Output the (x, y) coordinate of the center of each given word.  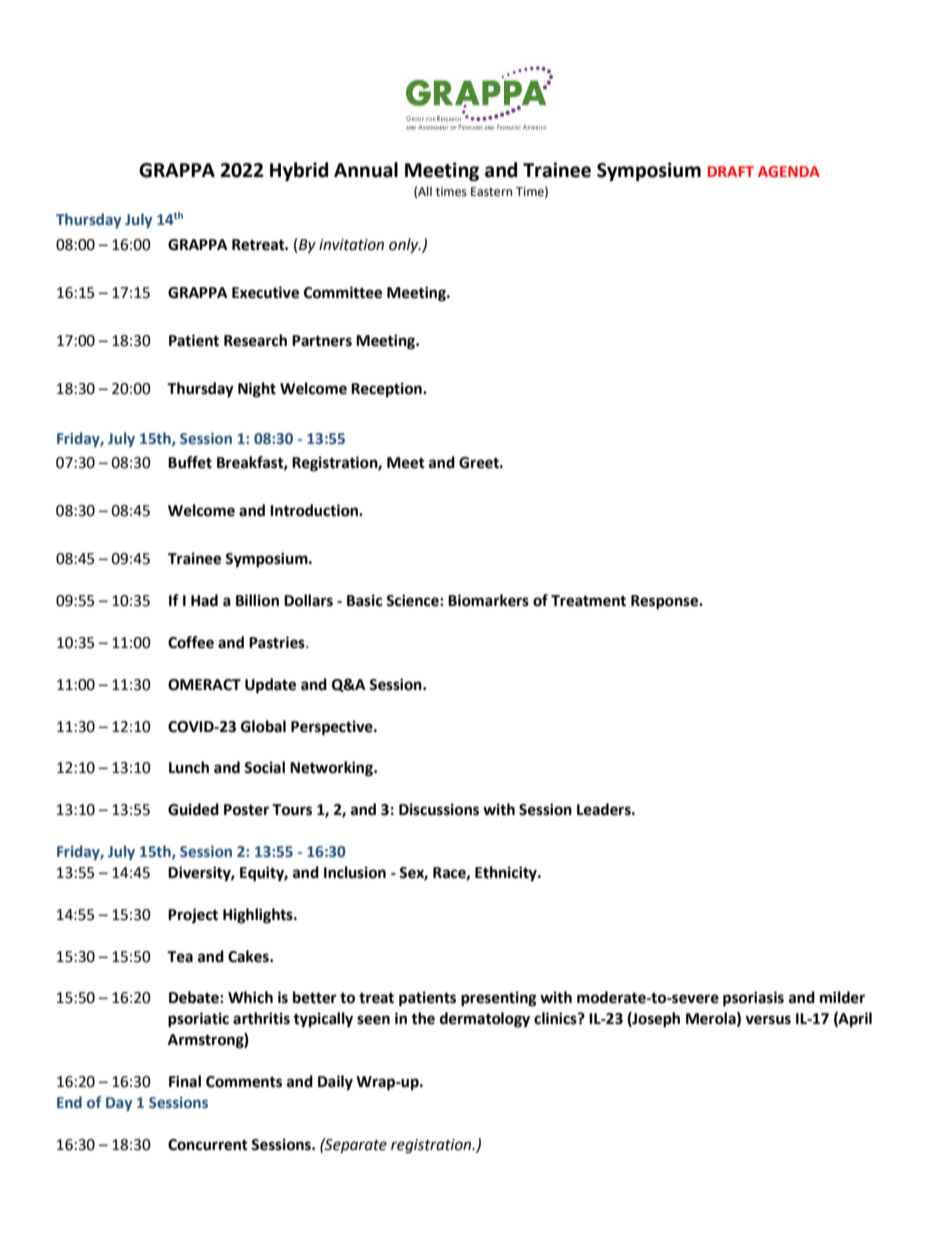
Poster (246, 810)
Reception (387, 390)
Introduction (315, 510)
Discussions (439, 809)
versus (768, 1020)
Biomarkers (488, 600)
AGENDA (789, 171)
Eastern (491, 192)
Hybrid (299, 171)
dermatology (485, 1020)
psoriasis (753, 999)
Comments (244, 1082)
